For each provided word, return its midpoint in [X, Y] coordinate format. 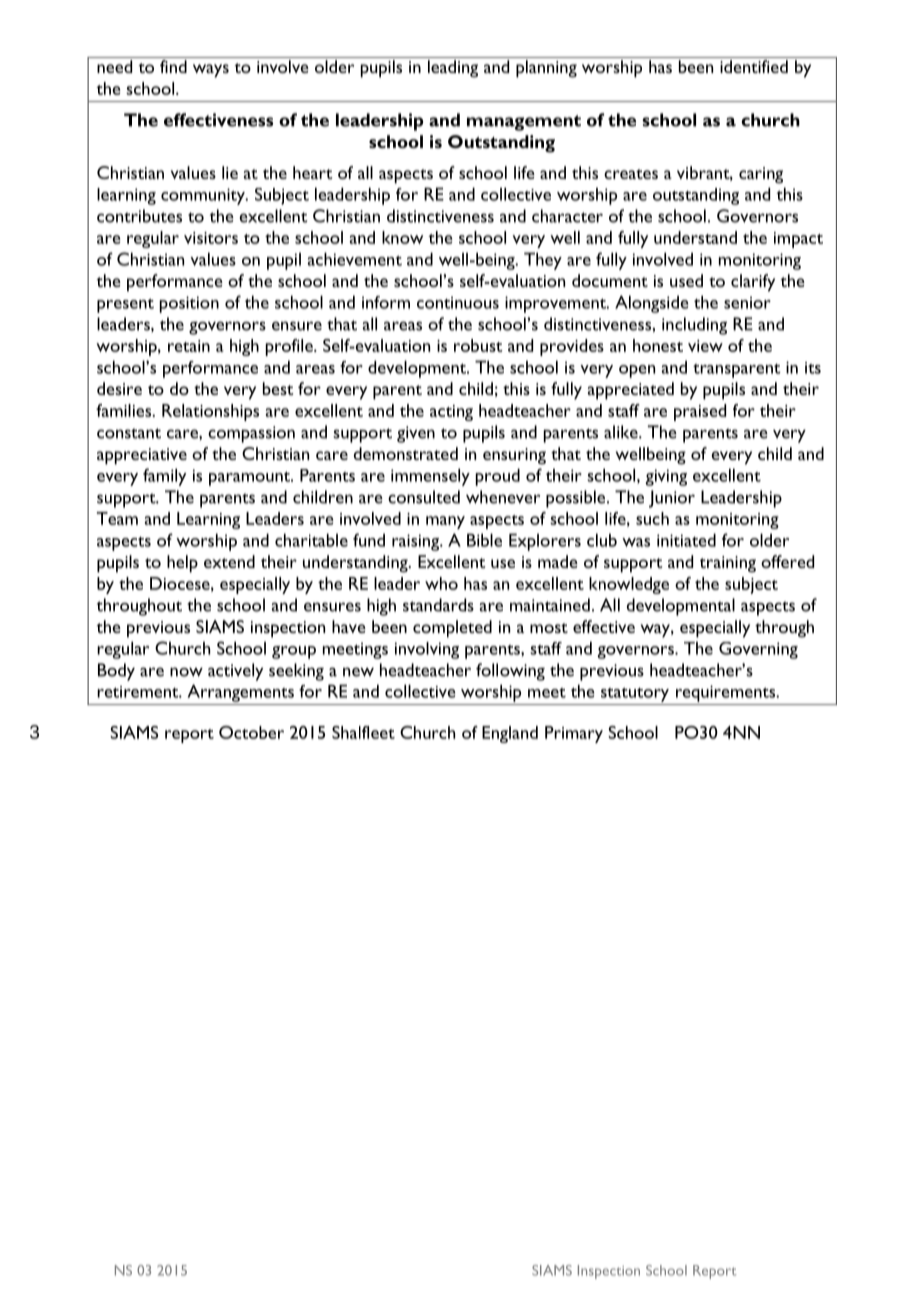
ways [211, 71]
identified [754, 66]
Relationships [210, 412]
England [510, 734]
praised [700, 412]
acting [451, 413]
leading [453, 69]
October [251, 732]
